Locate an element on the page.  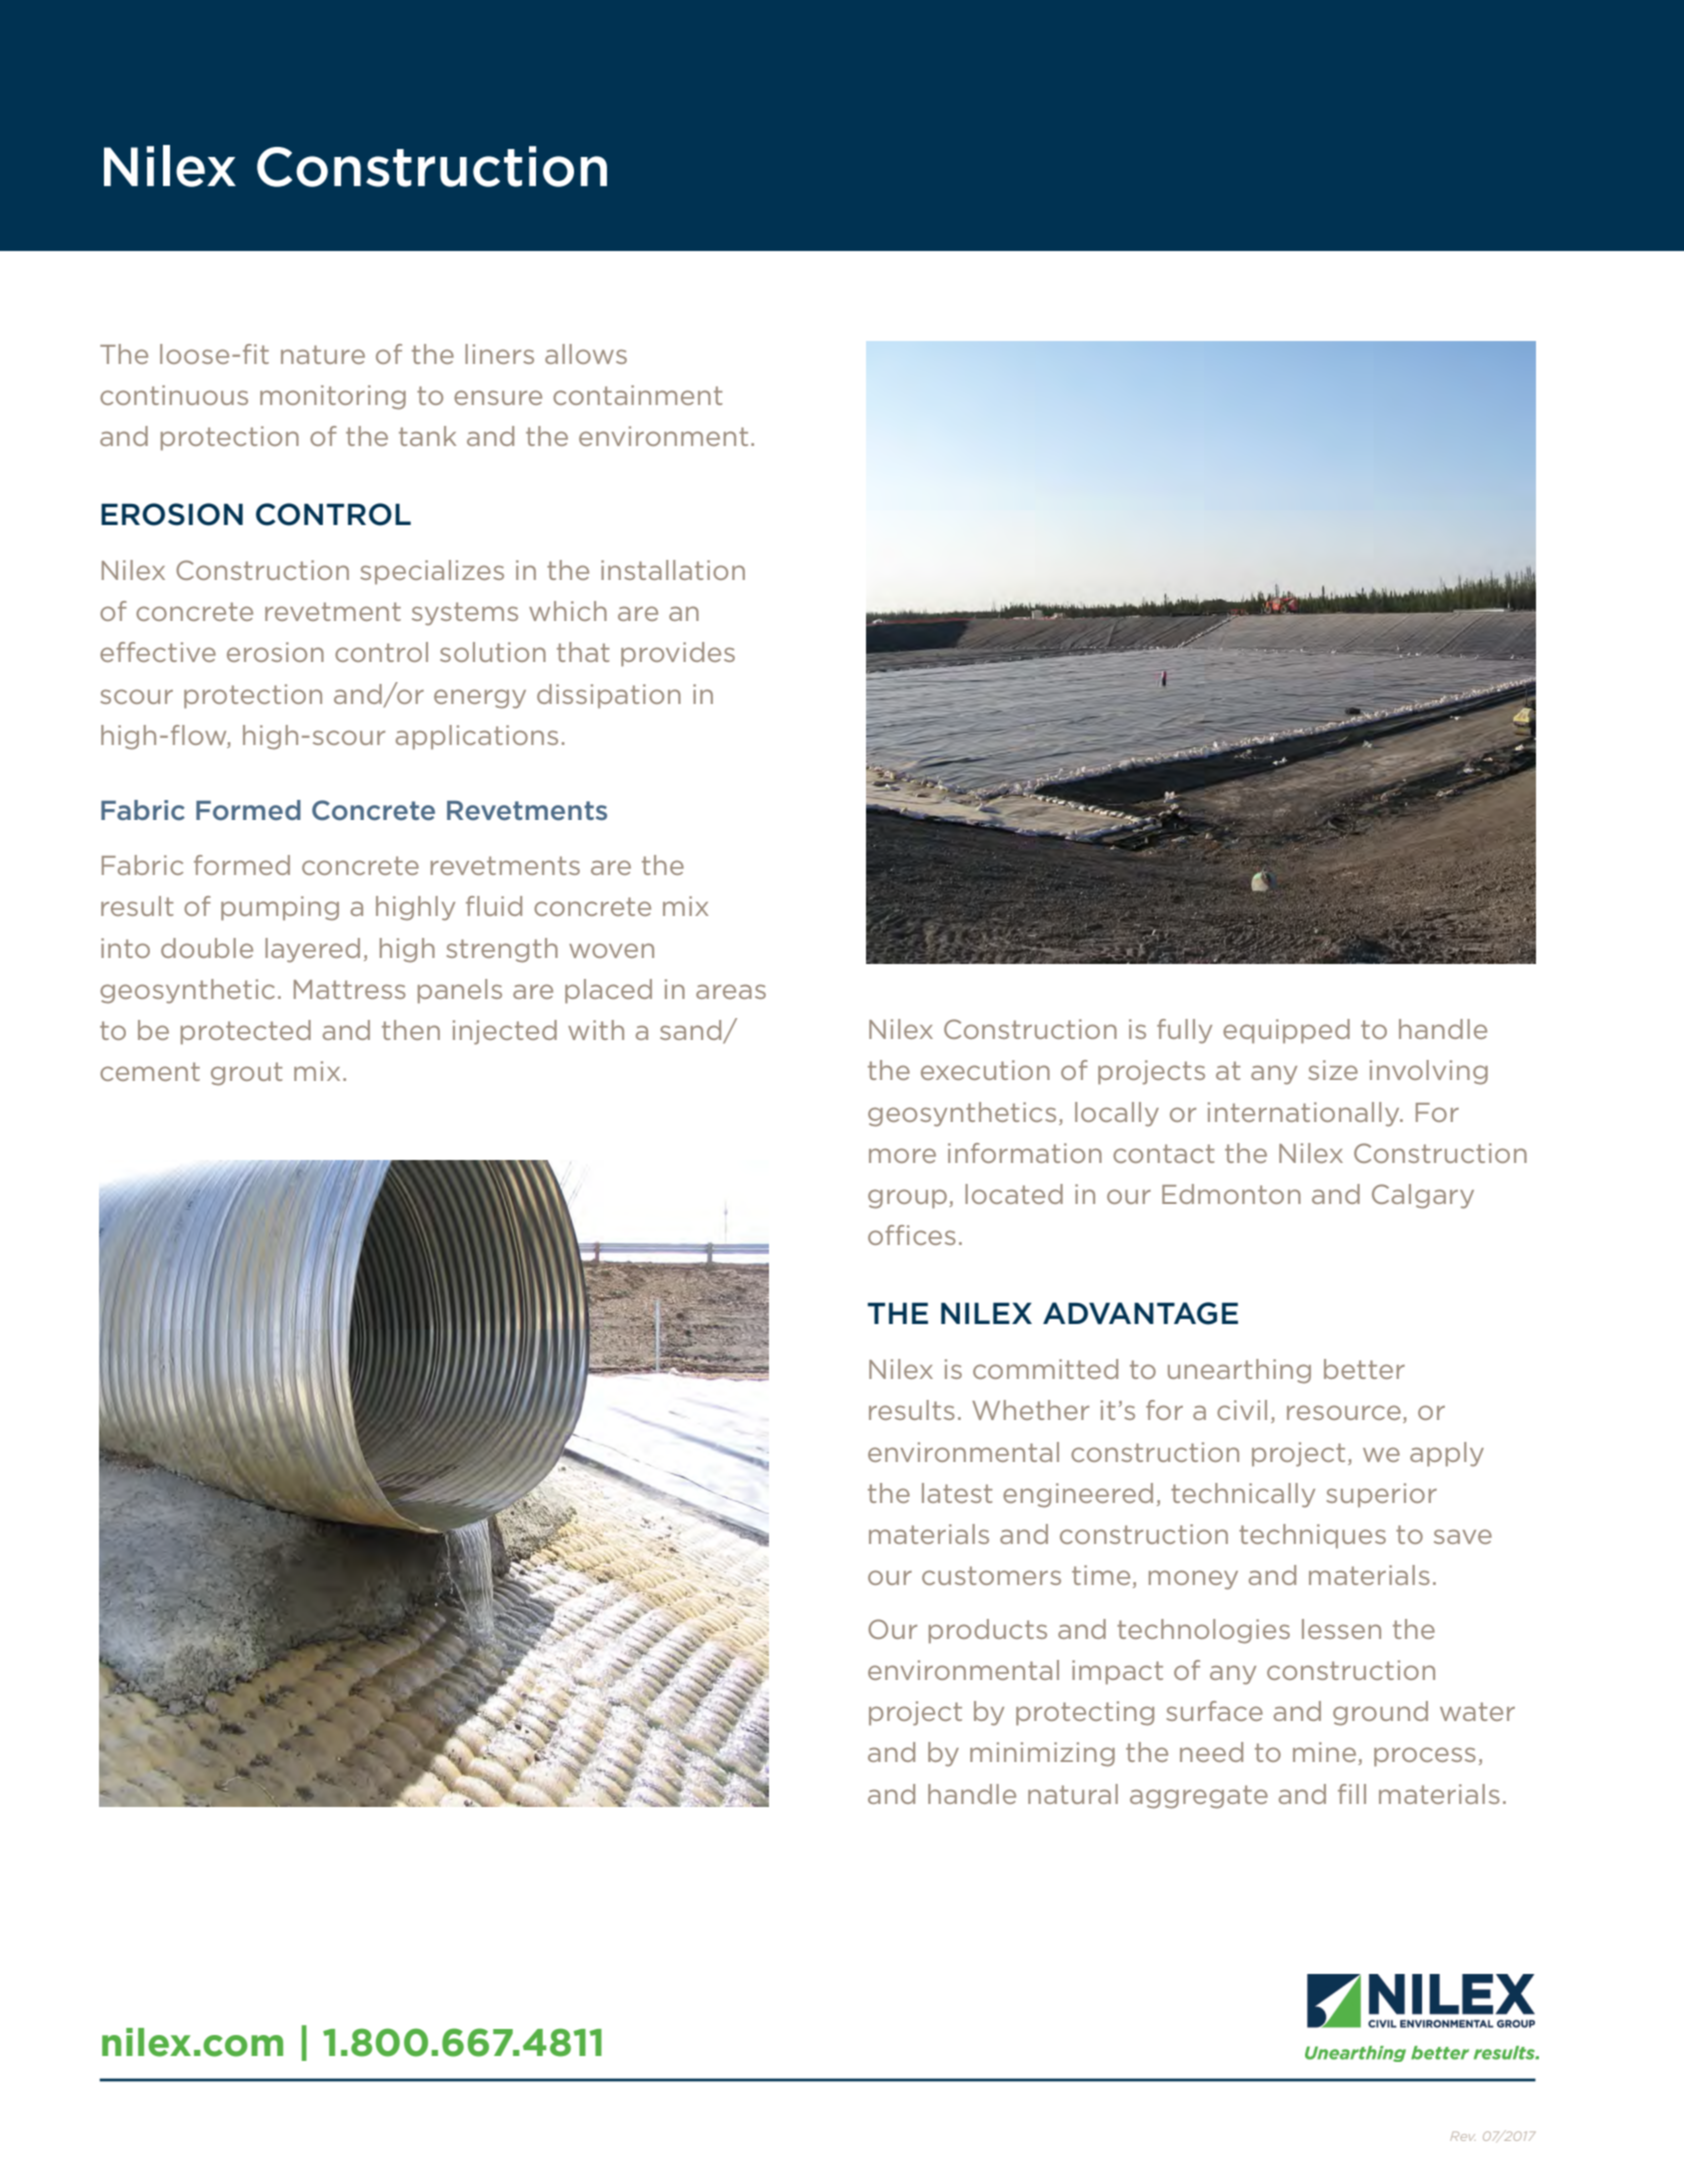
installation is located at coordinates (673, 570).
